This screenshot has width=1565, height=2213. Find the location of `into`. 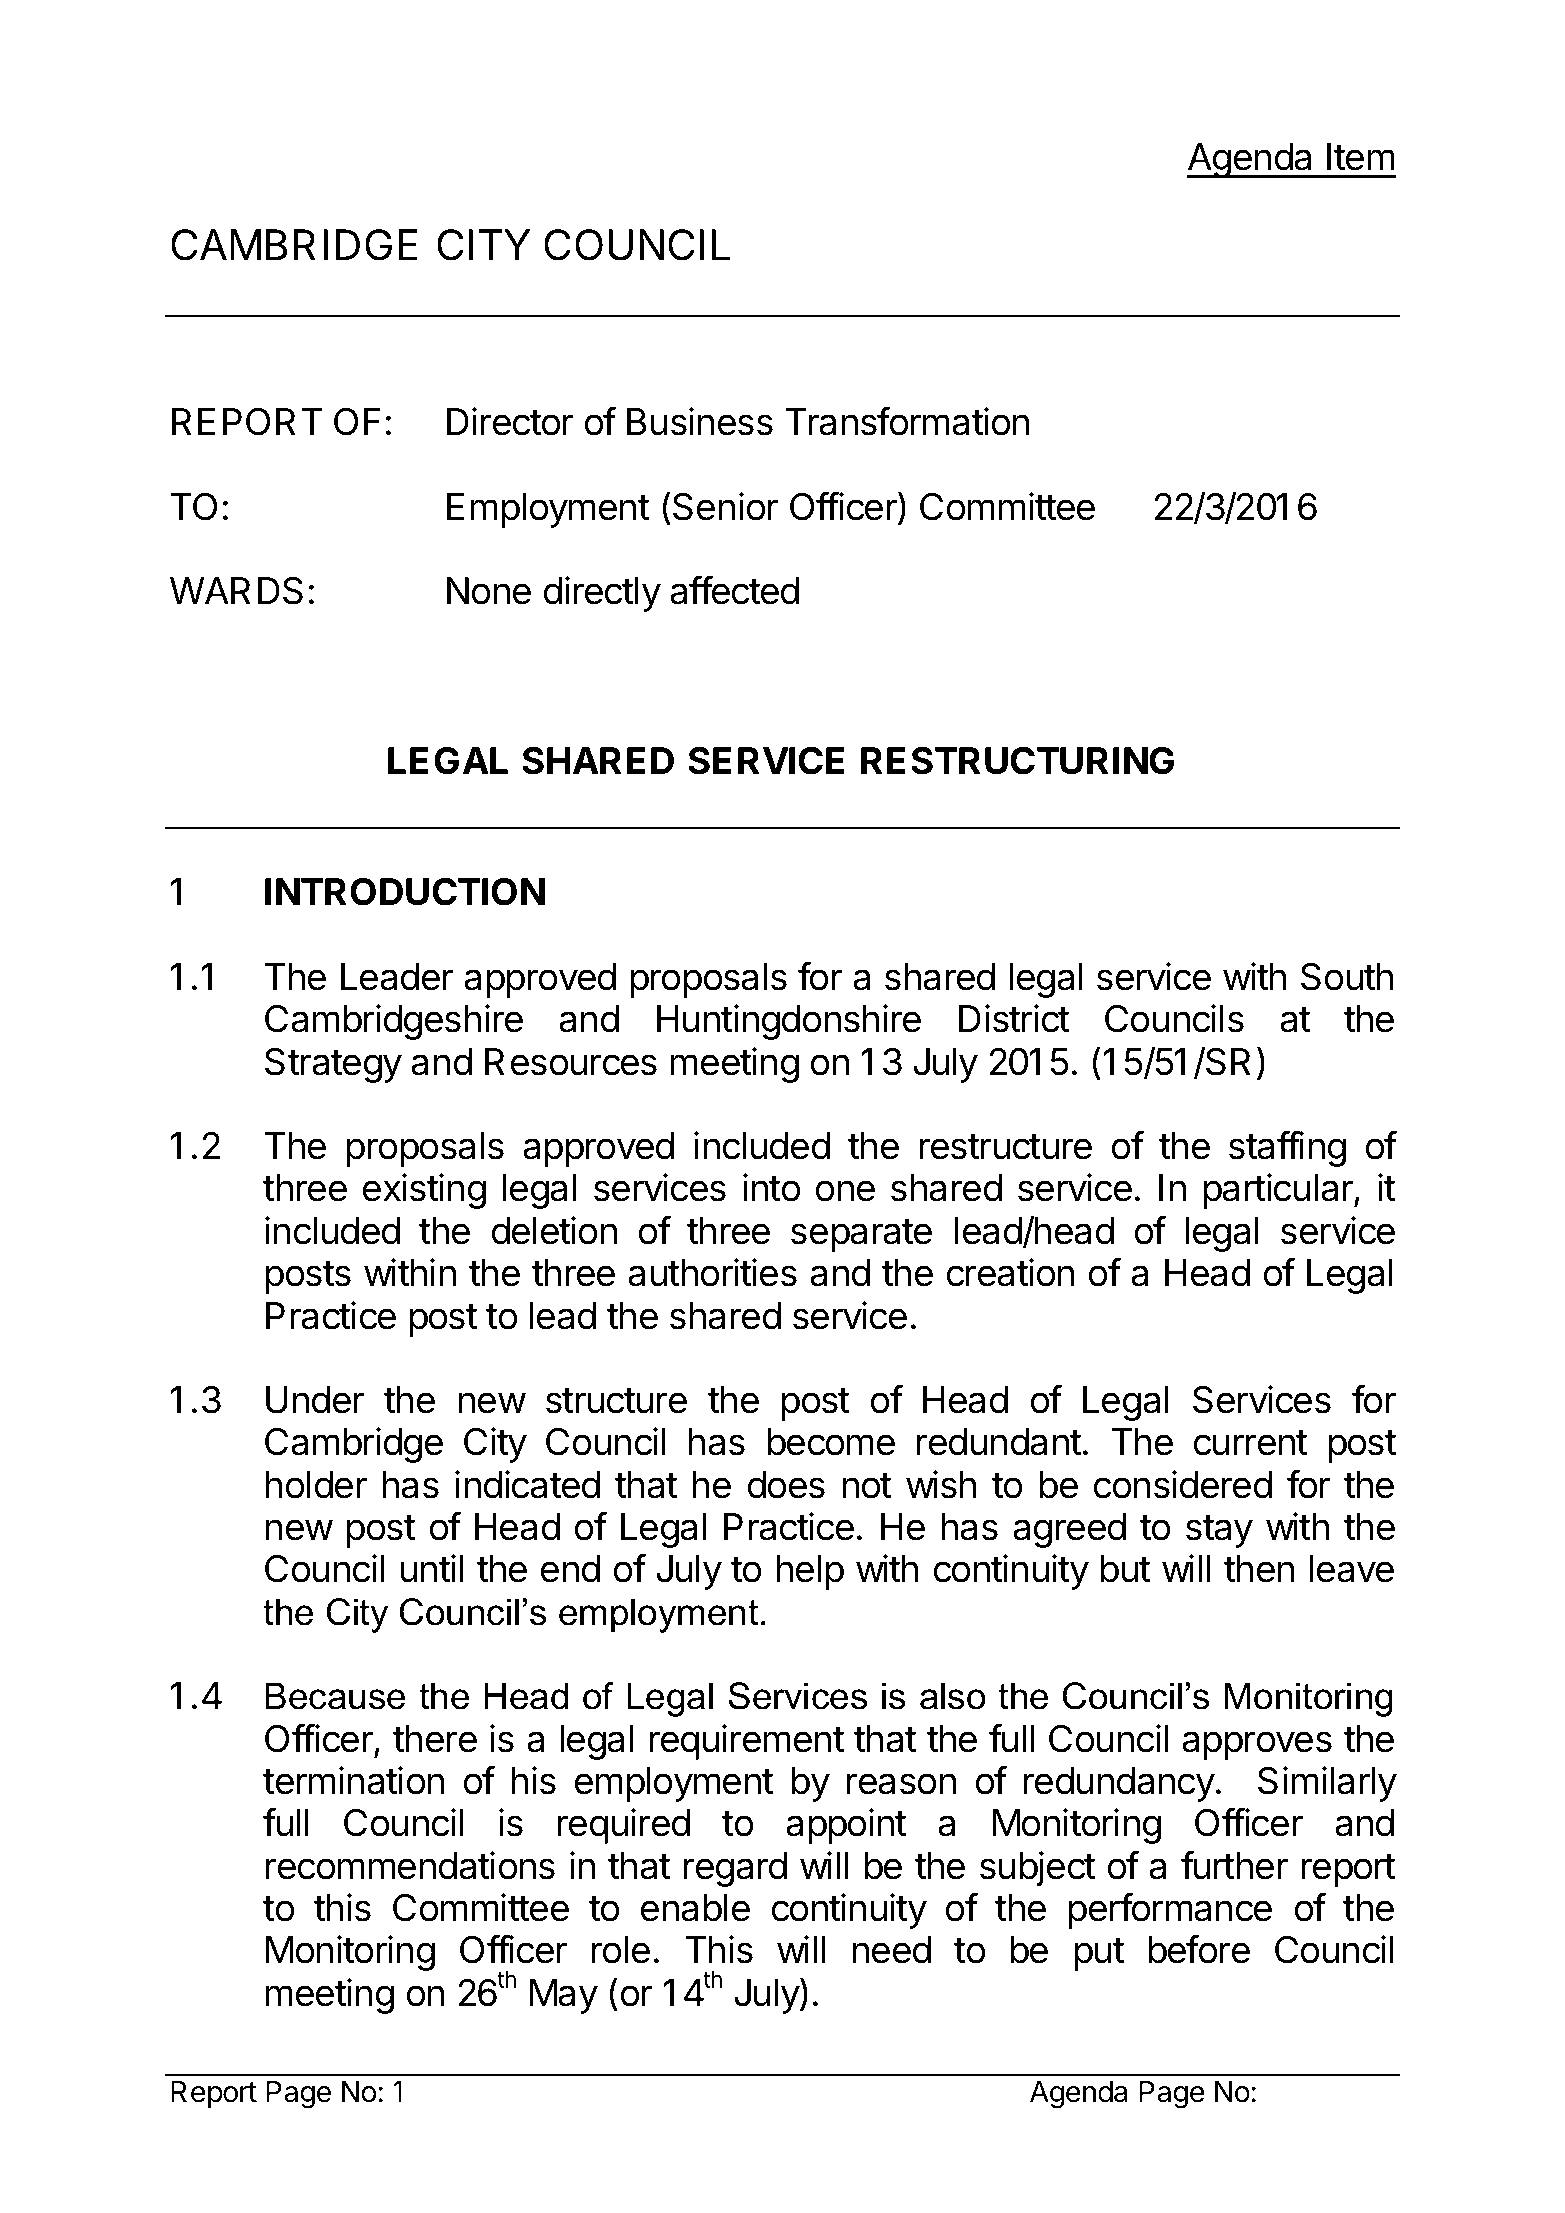

into is located at coordinates (772, 1187).
